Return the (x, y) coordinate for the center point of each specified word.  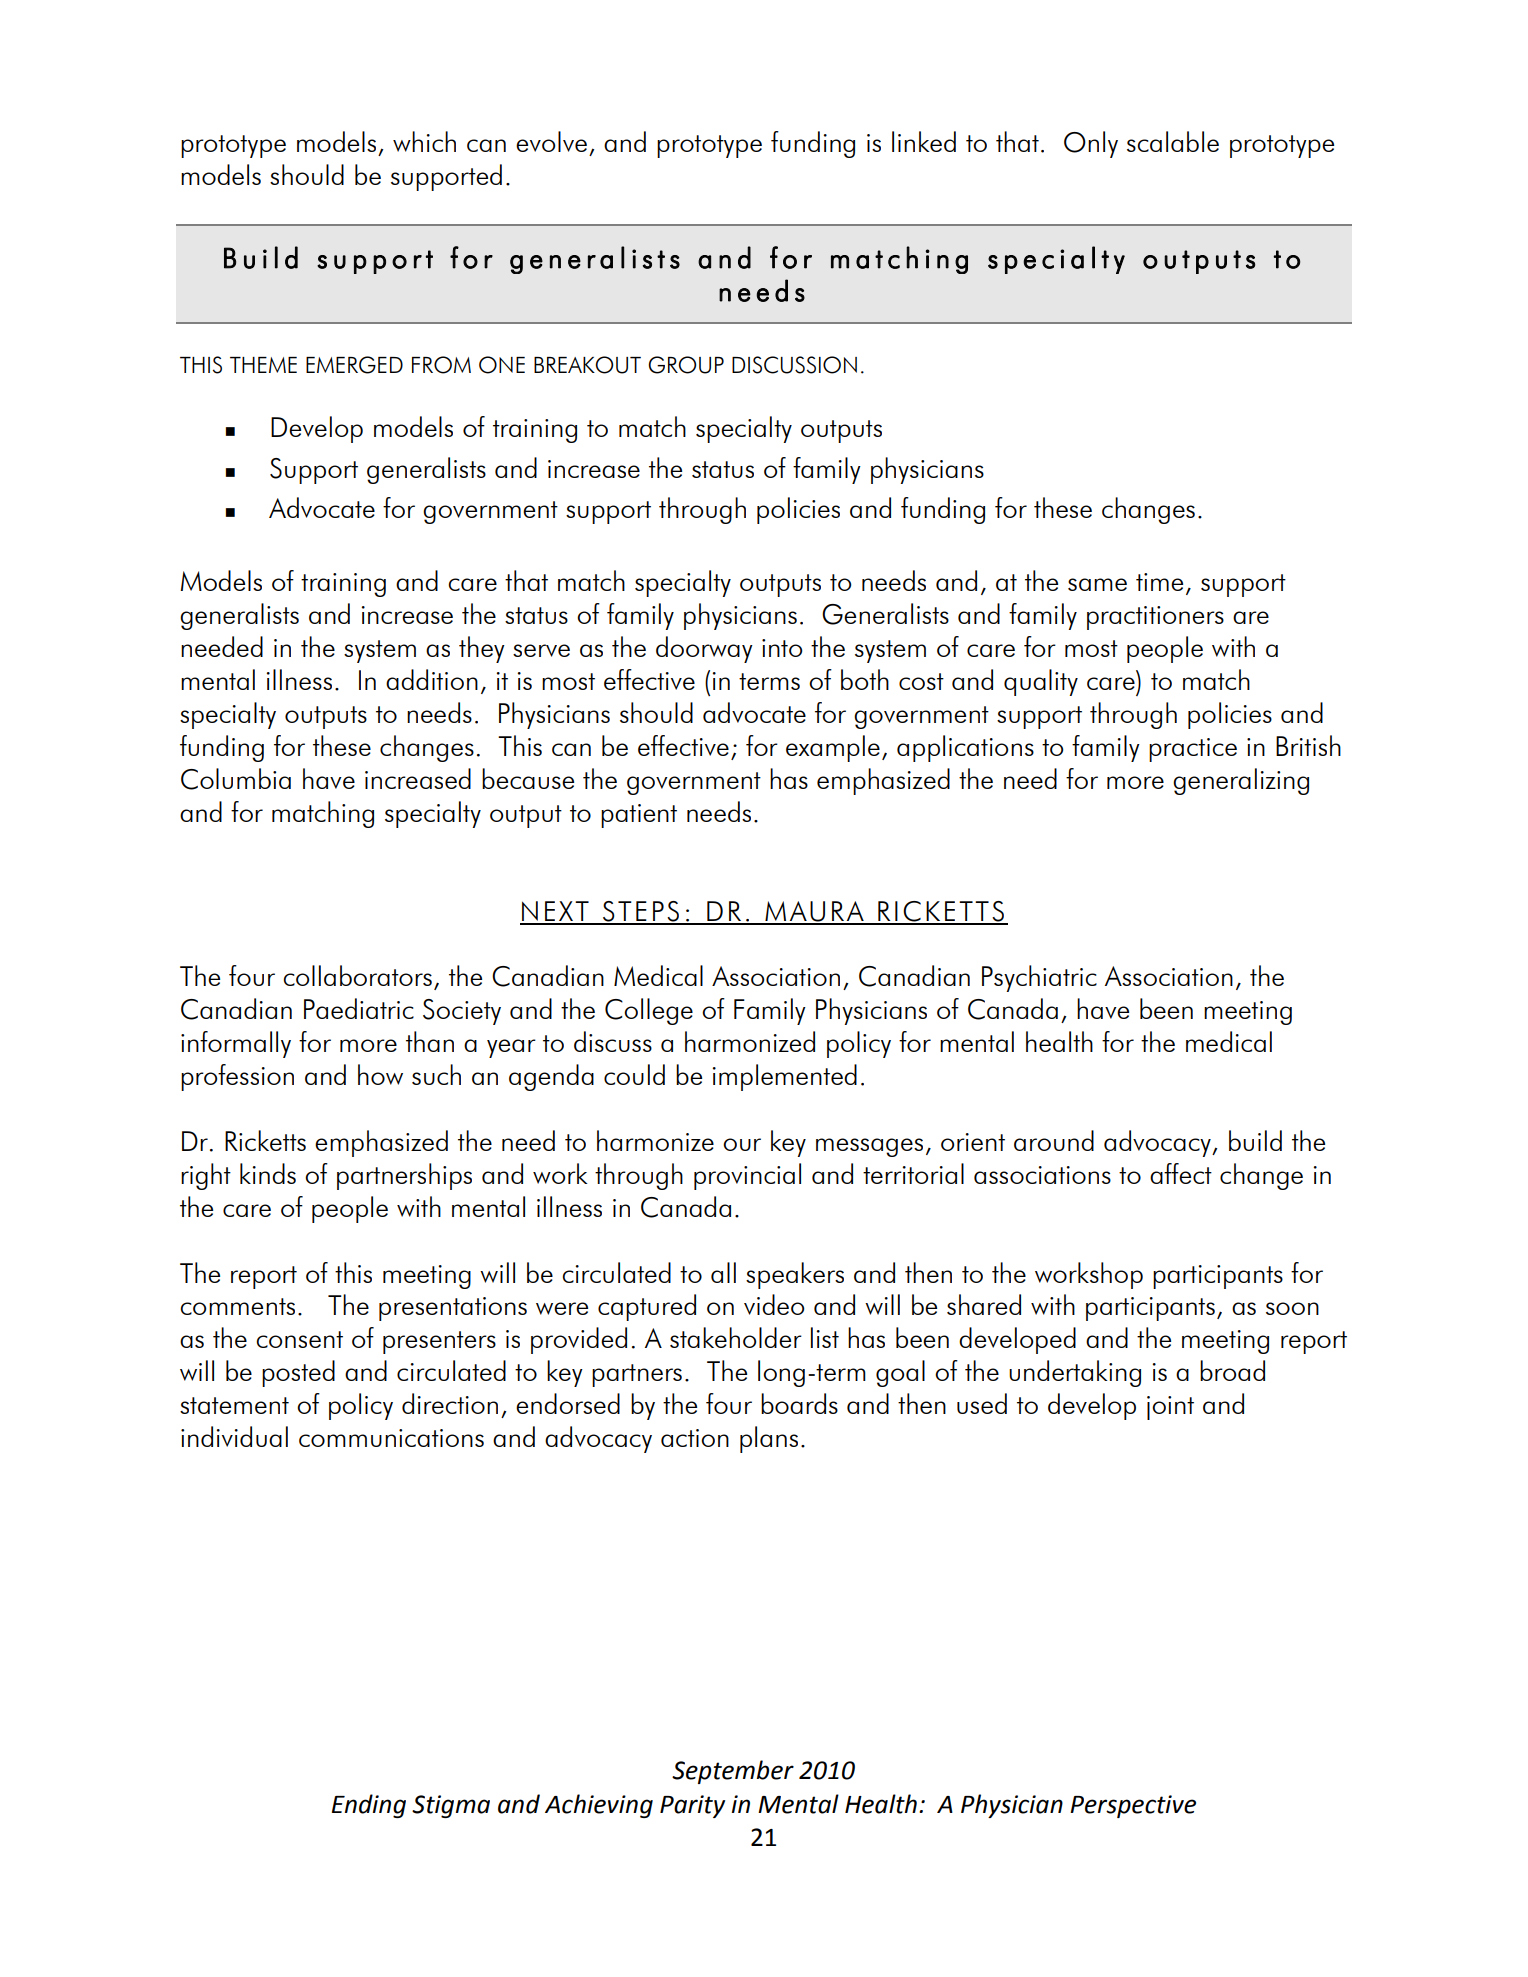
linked (924, 141)
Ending (369, 1806)
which (424, 141)
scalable (1173, 141)
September (733, 1772)
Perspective (1133, 1806)
